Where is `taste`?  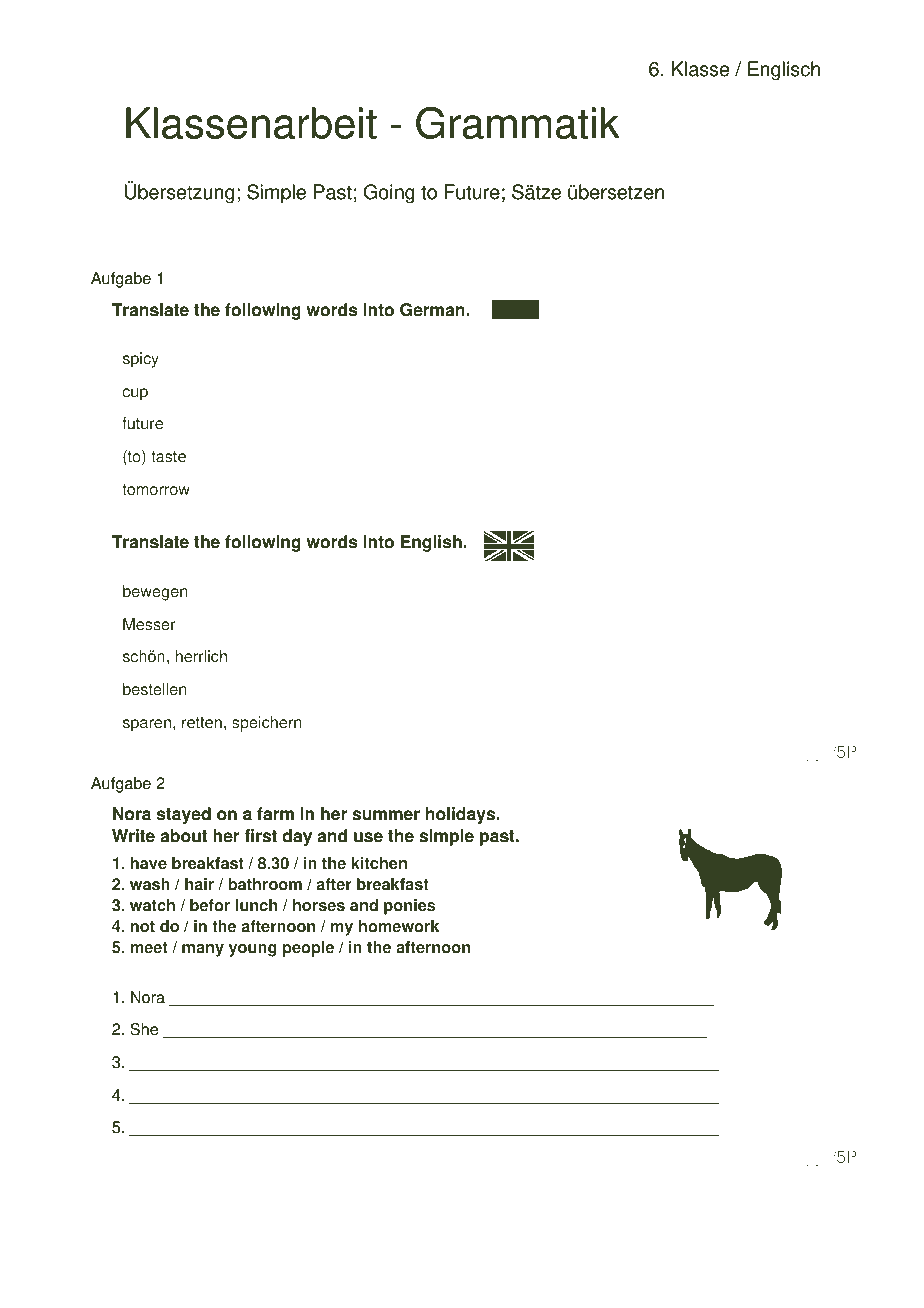
taste is located at coordinates (168, 457).
